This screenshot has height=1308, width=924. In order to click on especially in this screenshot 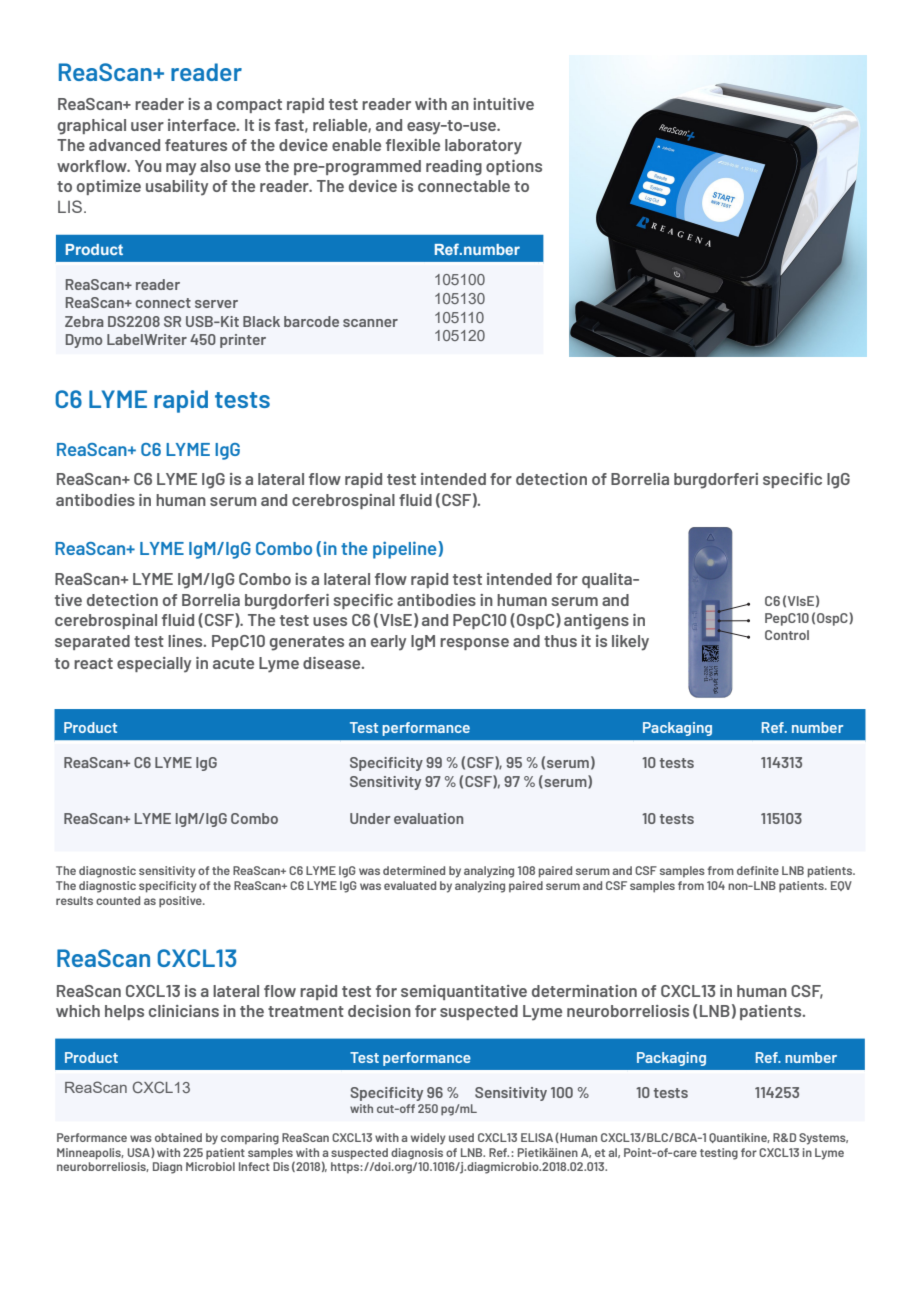, I will do `click(154, 665)`.
